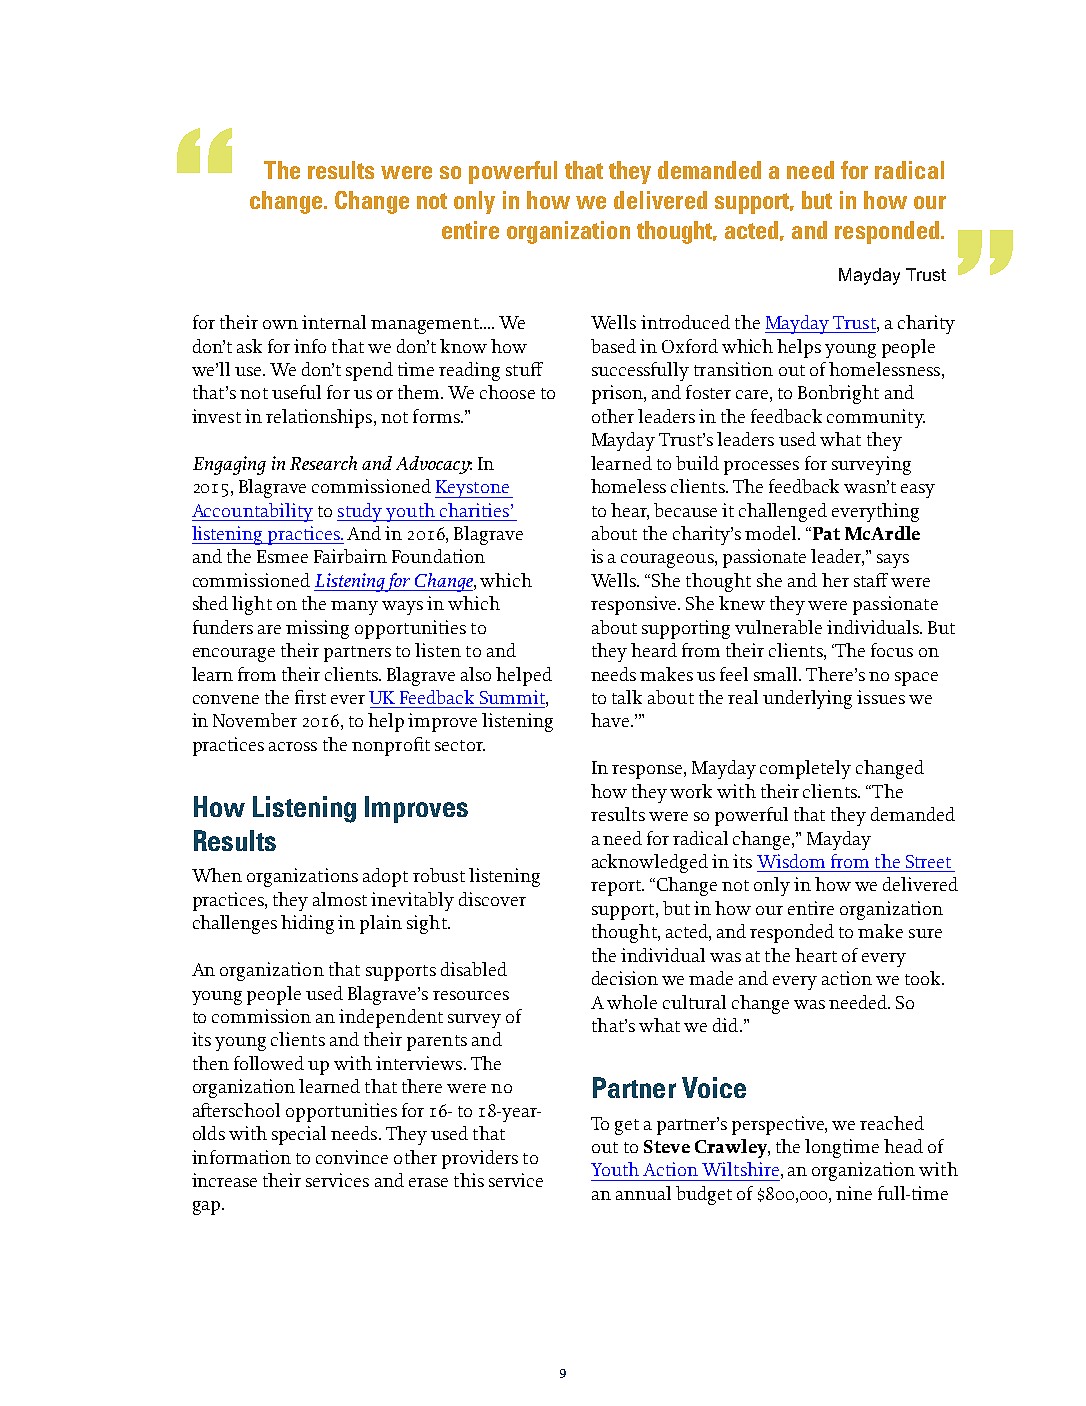 The width and height of the page is (1086, 1406). What do you see at coordinates (635, 605) in the page?
I see `responsive` at bounding box center [635, 605].
